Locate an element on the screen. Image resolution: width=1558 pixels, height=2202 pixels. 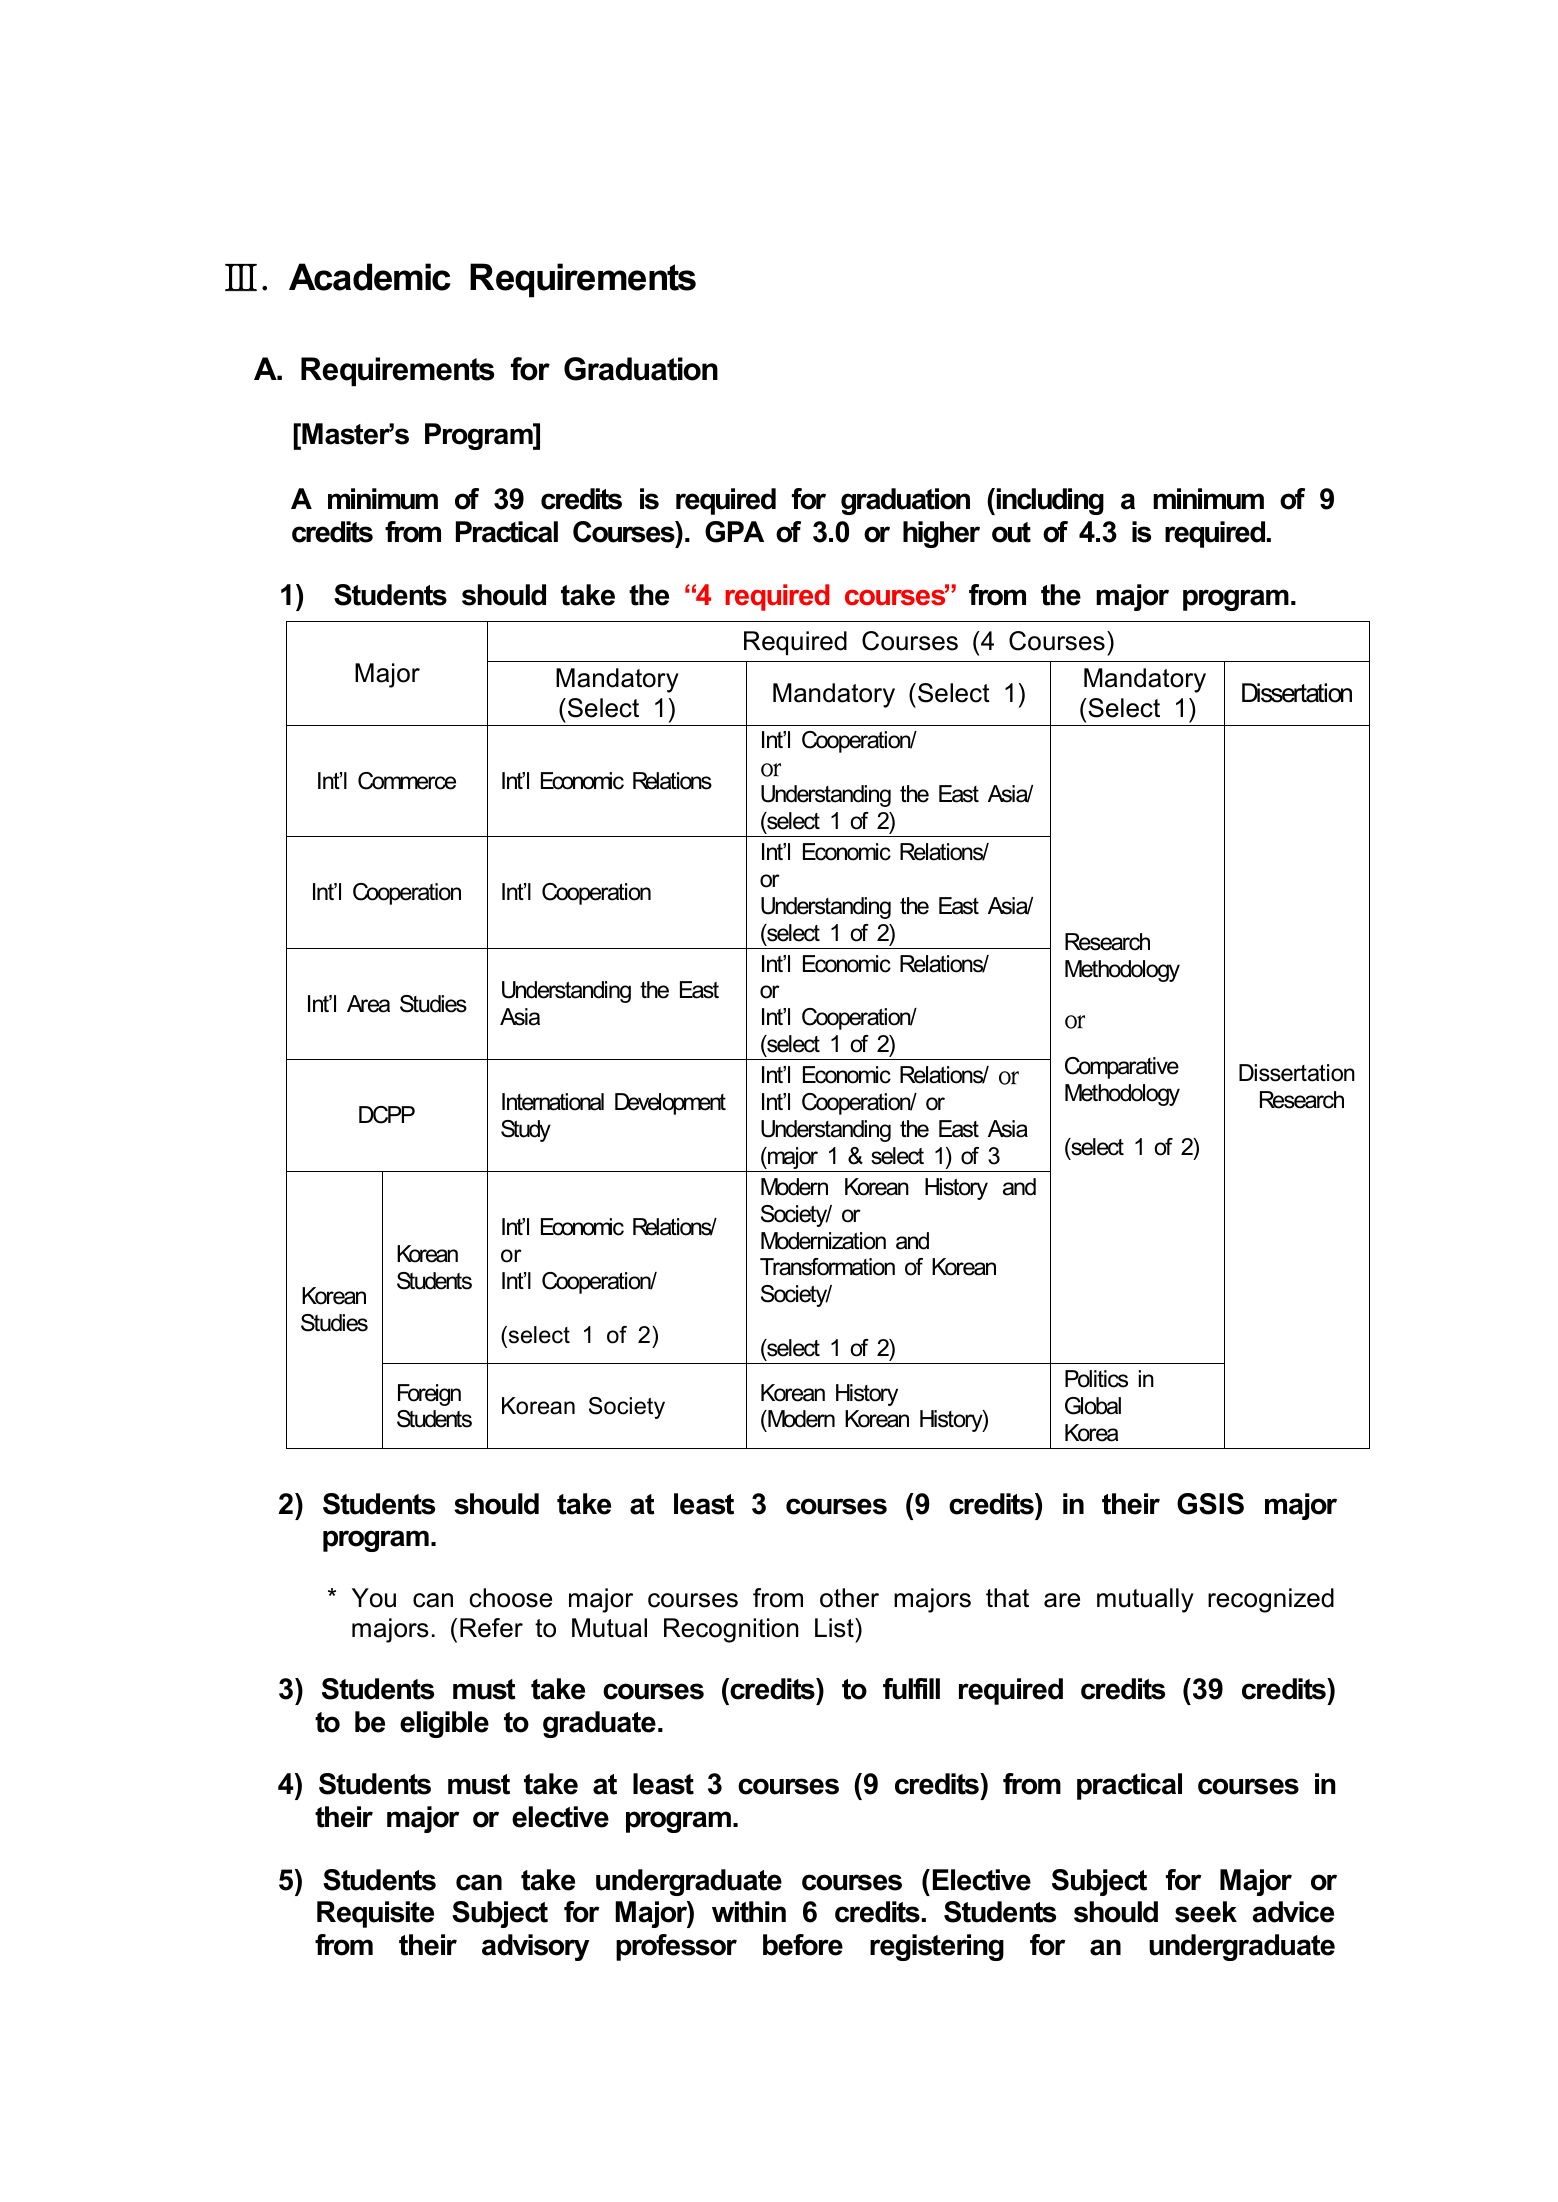
out is located at coordinates (1011, 532).
